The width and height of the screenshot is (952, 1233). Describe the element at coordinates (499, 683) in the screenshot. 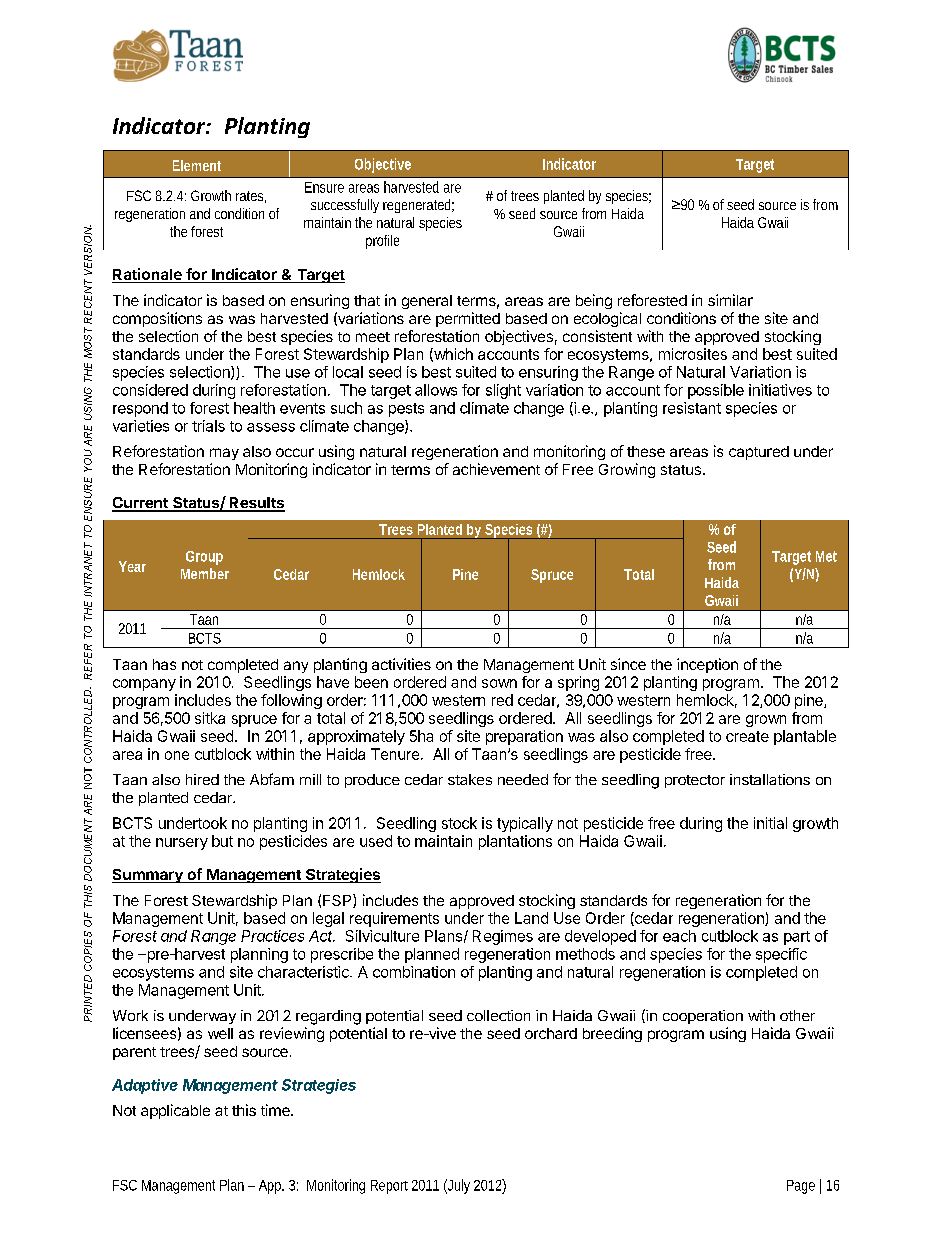

I see `sown` at that location.
